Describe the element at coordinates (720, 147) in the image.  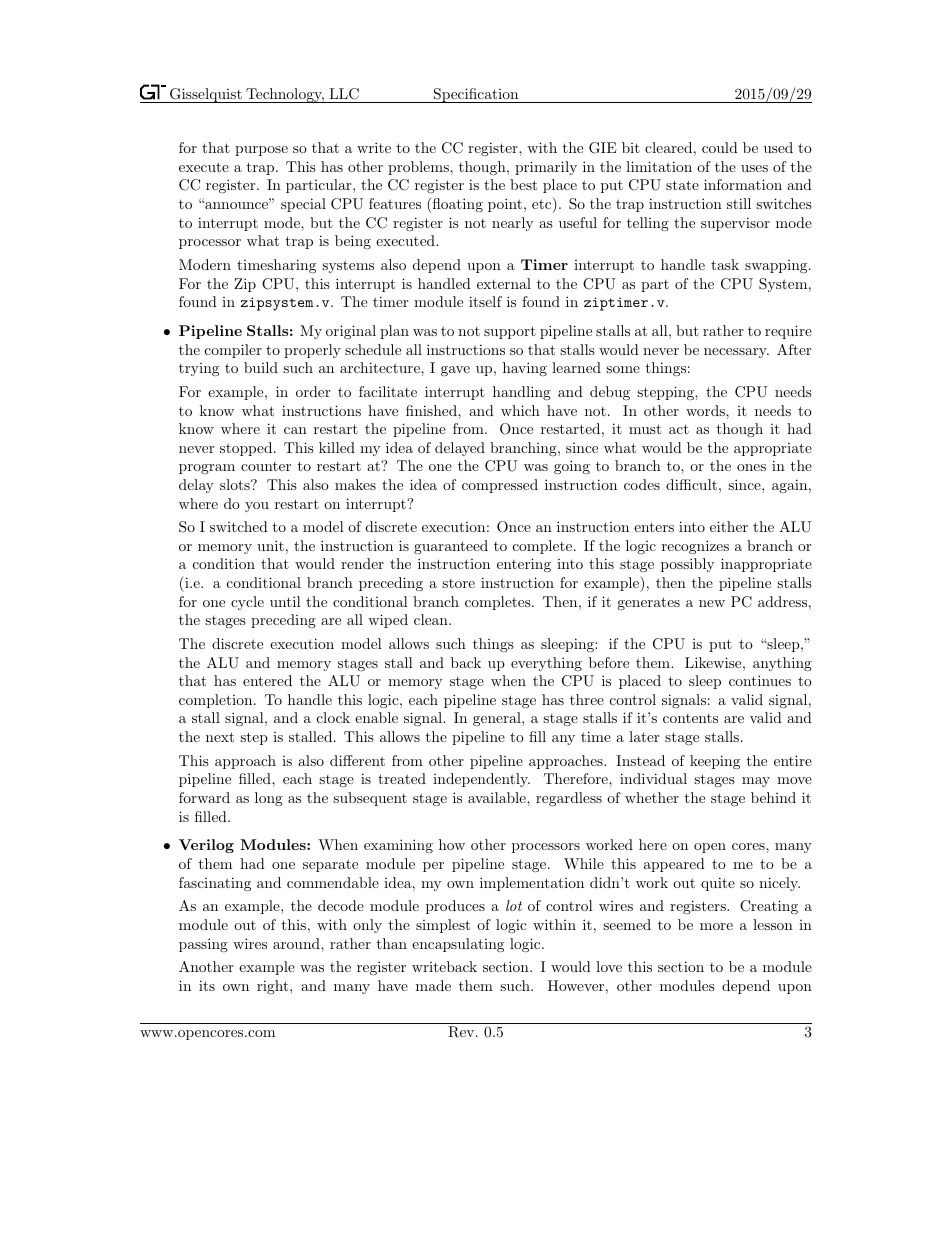
I see `could` at that location.
